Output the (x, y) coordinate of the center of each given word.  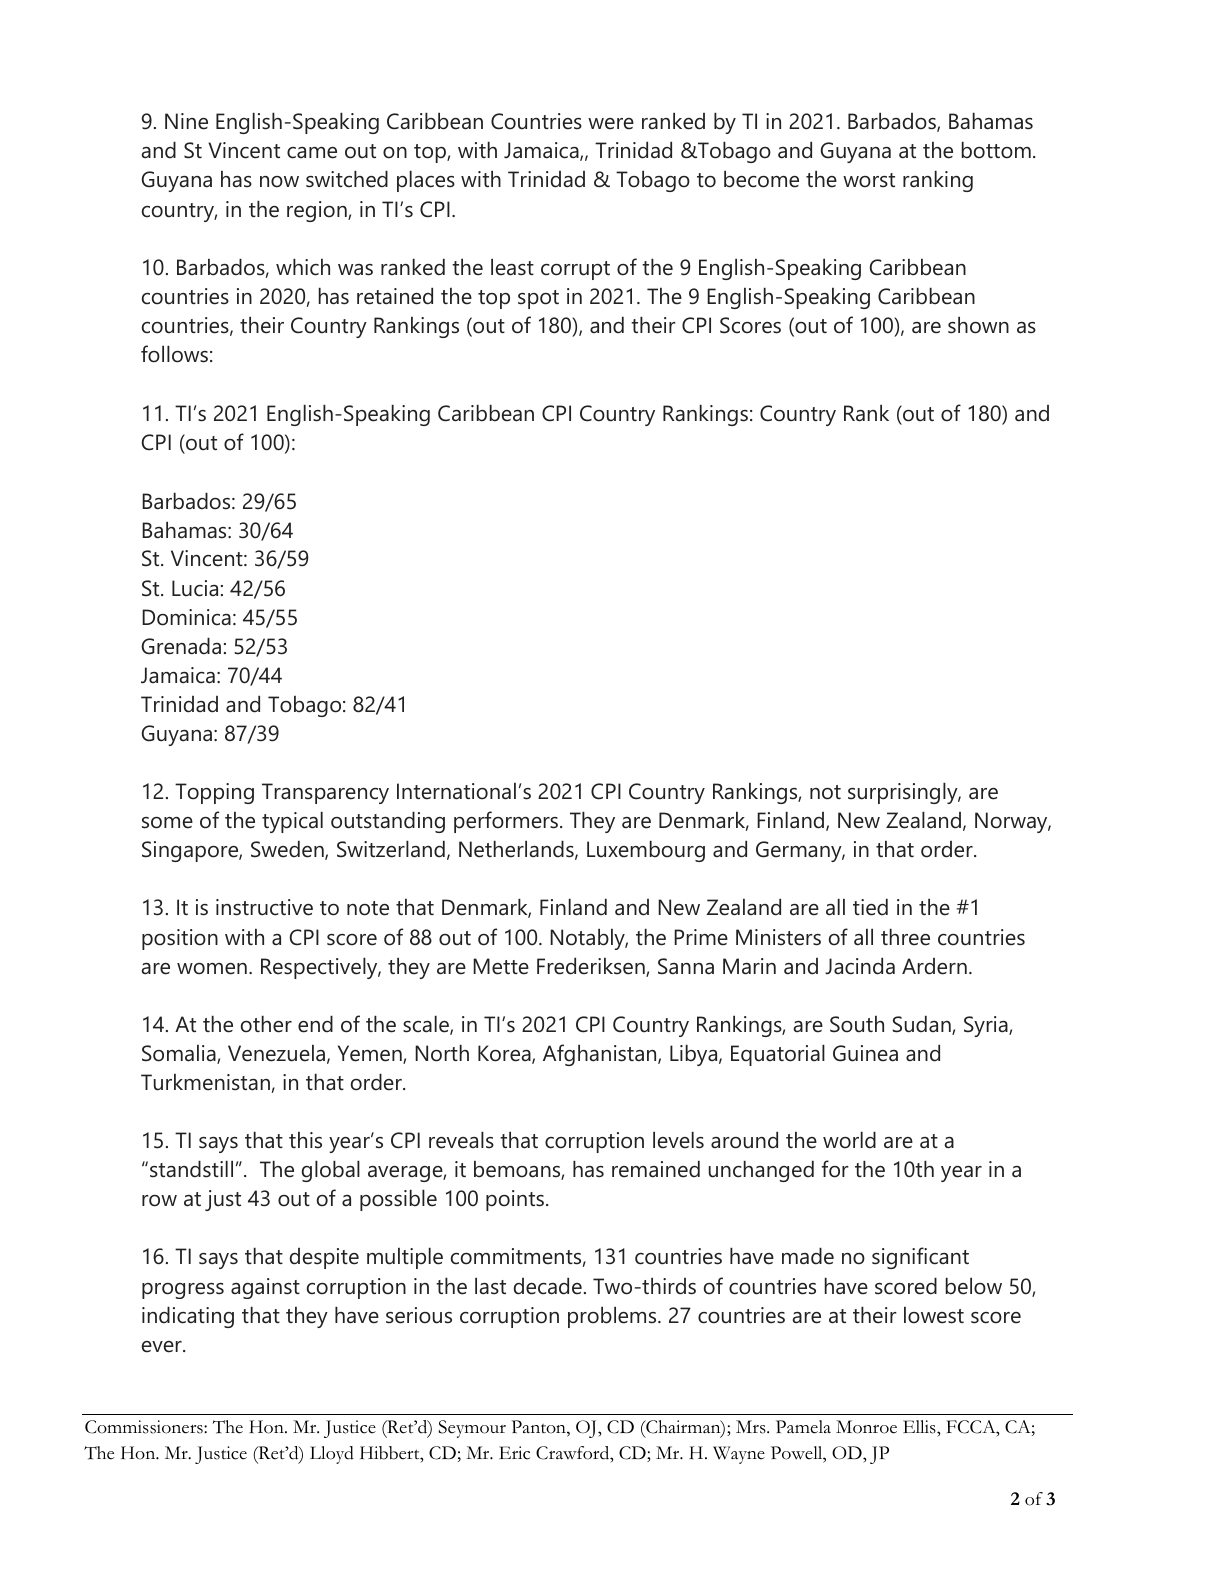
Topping (214, 793)
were (611, 124)
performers (506, 822)
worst (869, 180)
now (279, 182)
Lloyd (332, 1455)
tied (870, 907)
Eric (514, 1453)
